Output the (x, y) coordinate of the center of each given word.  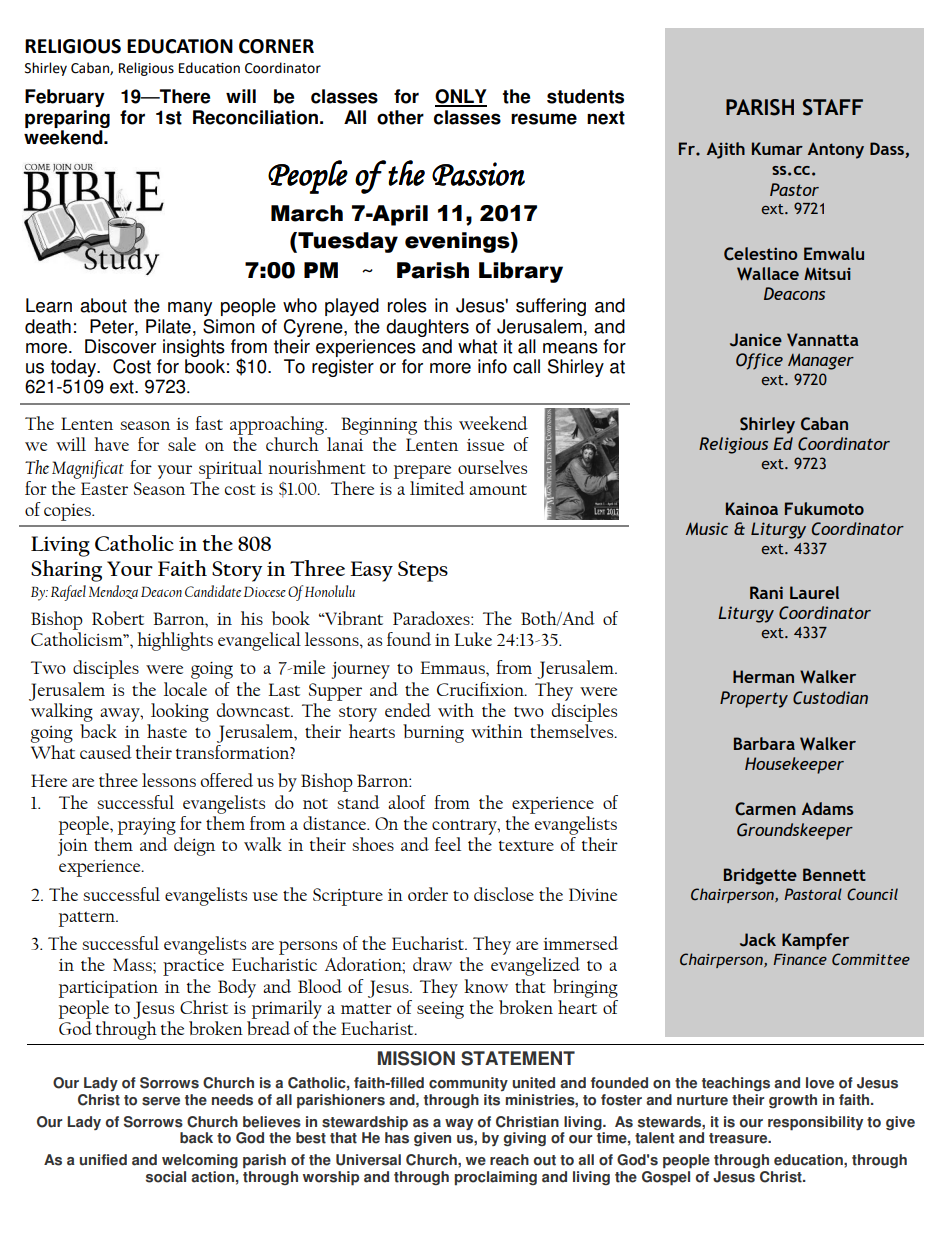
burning (433, 733)
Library (521, 272)
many (190, 309)
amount (498, 489)
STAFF (833, 107)
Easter (104, 488)
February (65, 98)
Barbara (764, 743)
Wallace (768, 273)
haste (167, 731)
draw (432, 964)
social (166, 1177)
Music (707, 528)
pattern (88, 919)
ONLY (461, 97)
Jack (758, 940)
